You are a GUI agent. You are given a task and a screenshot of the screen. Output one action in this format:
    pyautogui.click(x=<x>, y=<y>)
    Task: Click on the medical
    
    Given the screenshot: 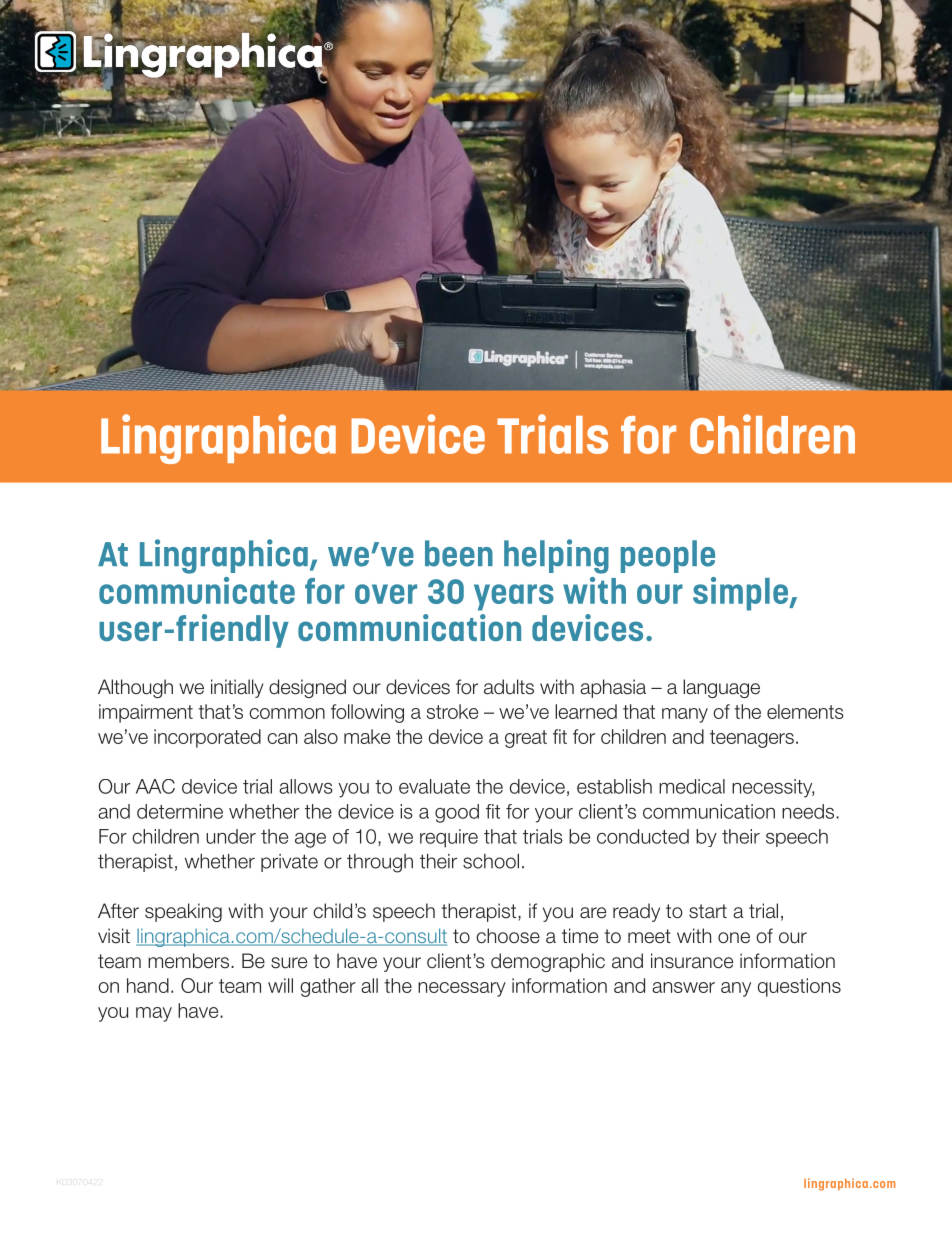 What is the action you would take?
    pyautogui.click(x=692, y=786)
